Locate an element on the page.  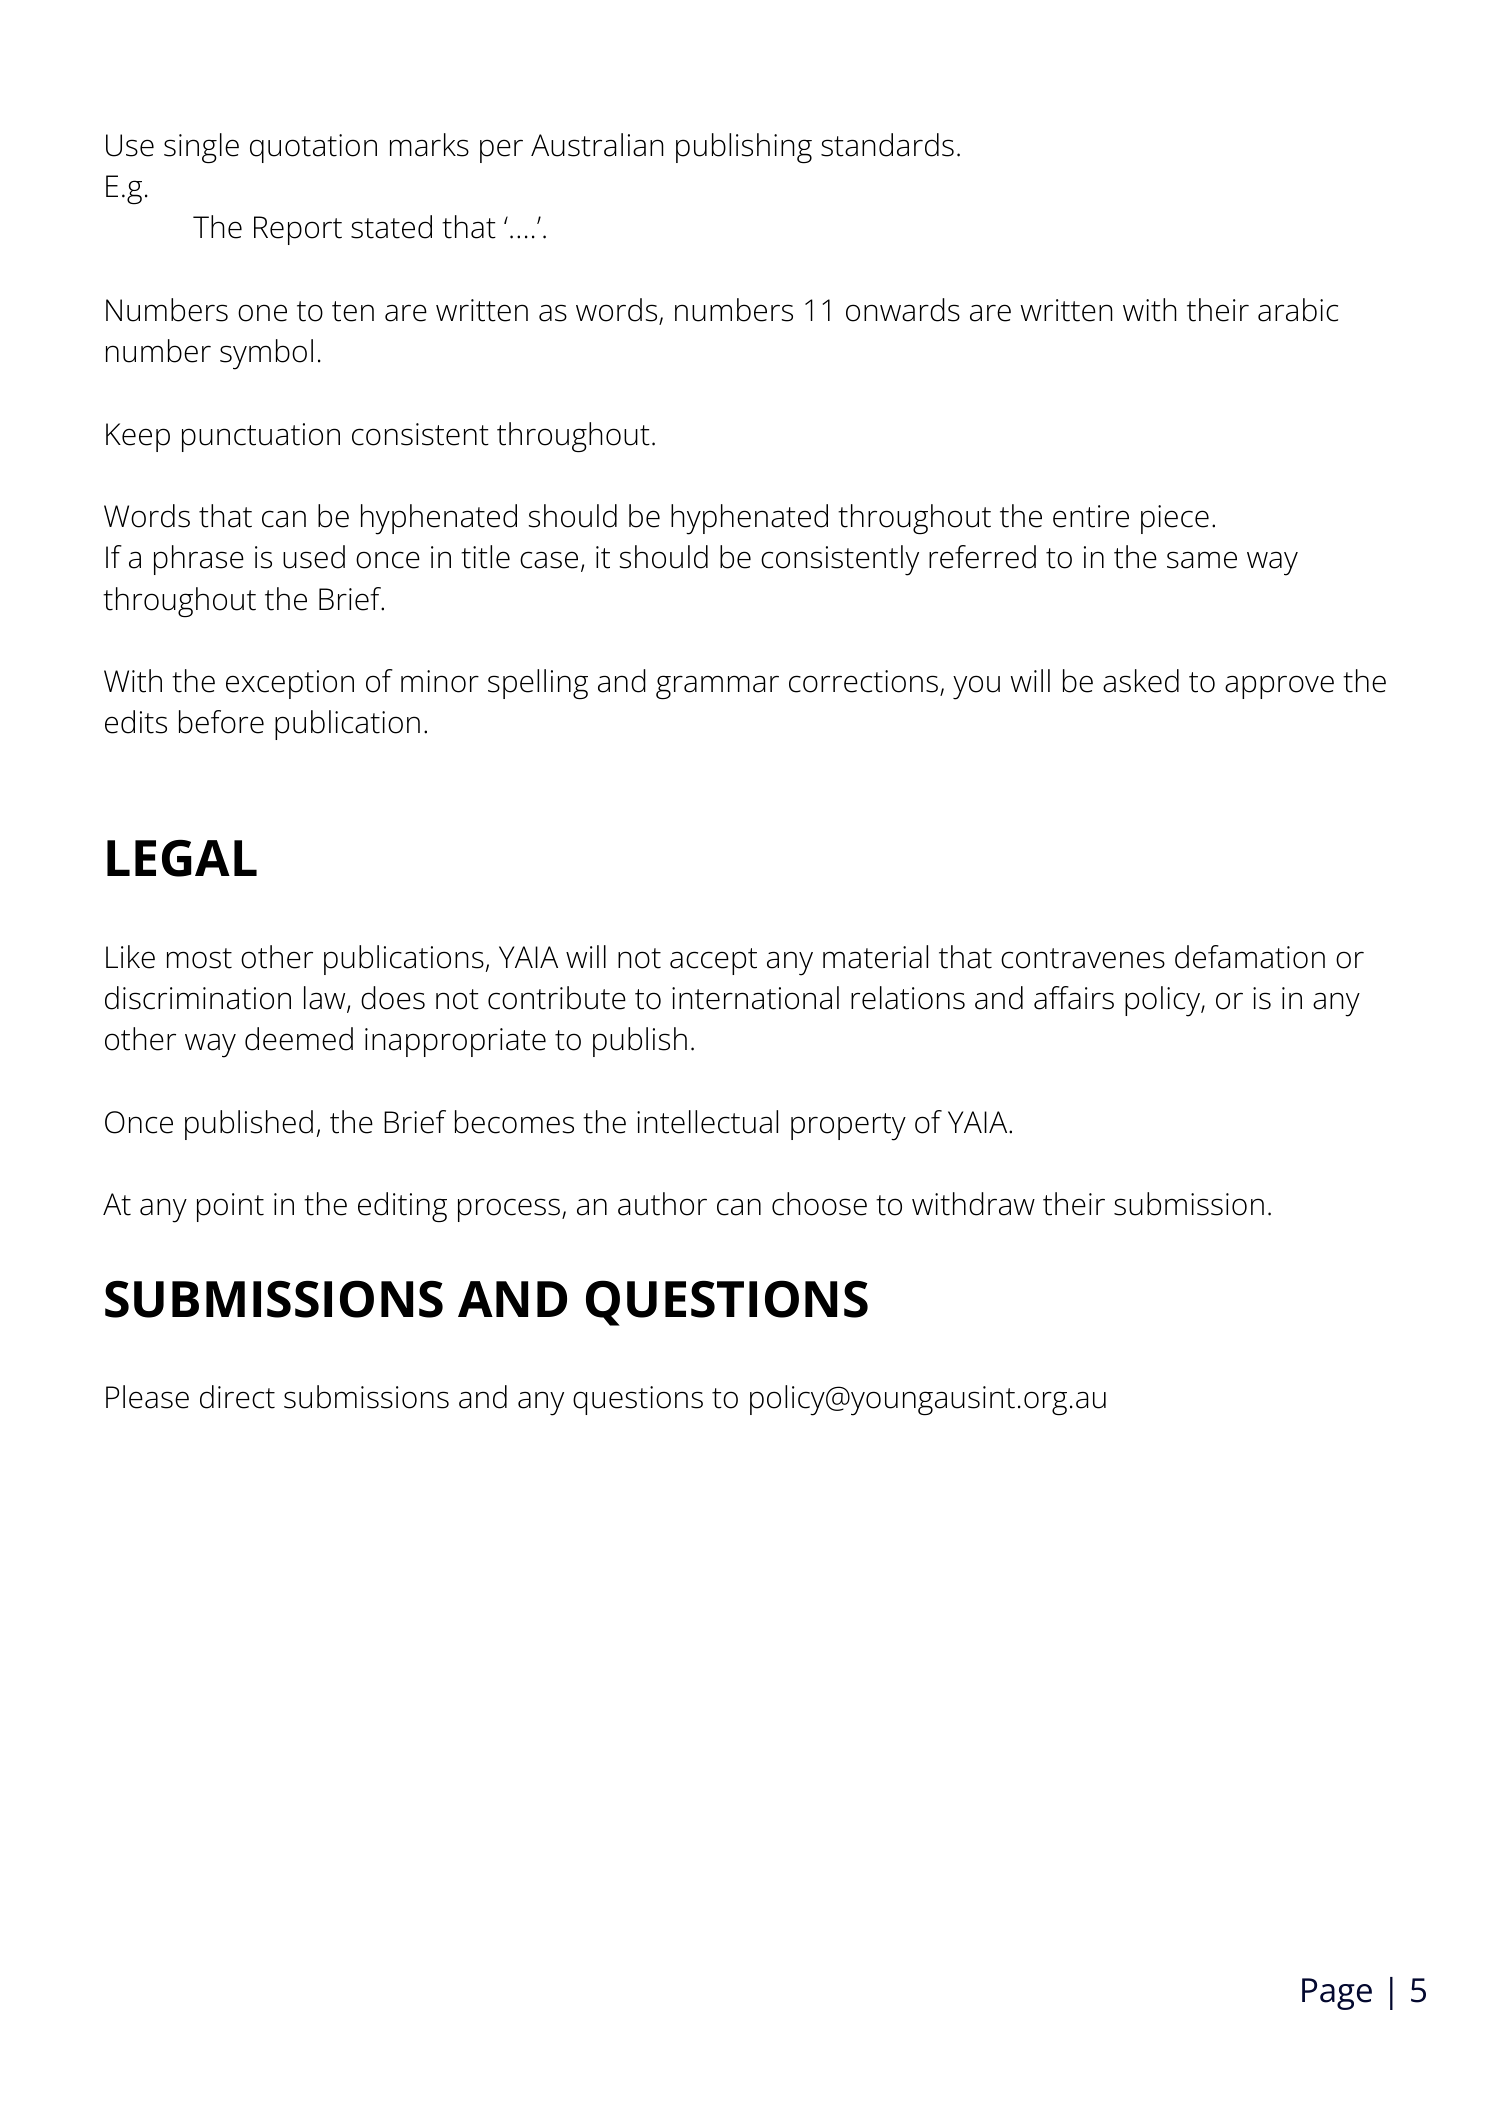
Page is located at coordinates (1337, 1994).
